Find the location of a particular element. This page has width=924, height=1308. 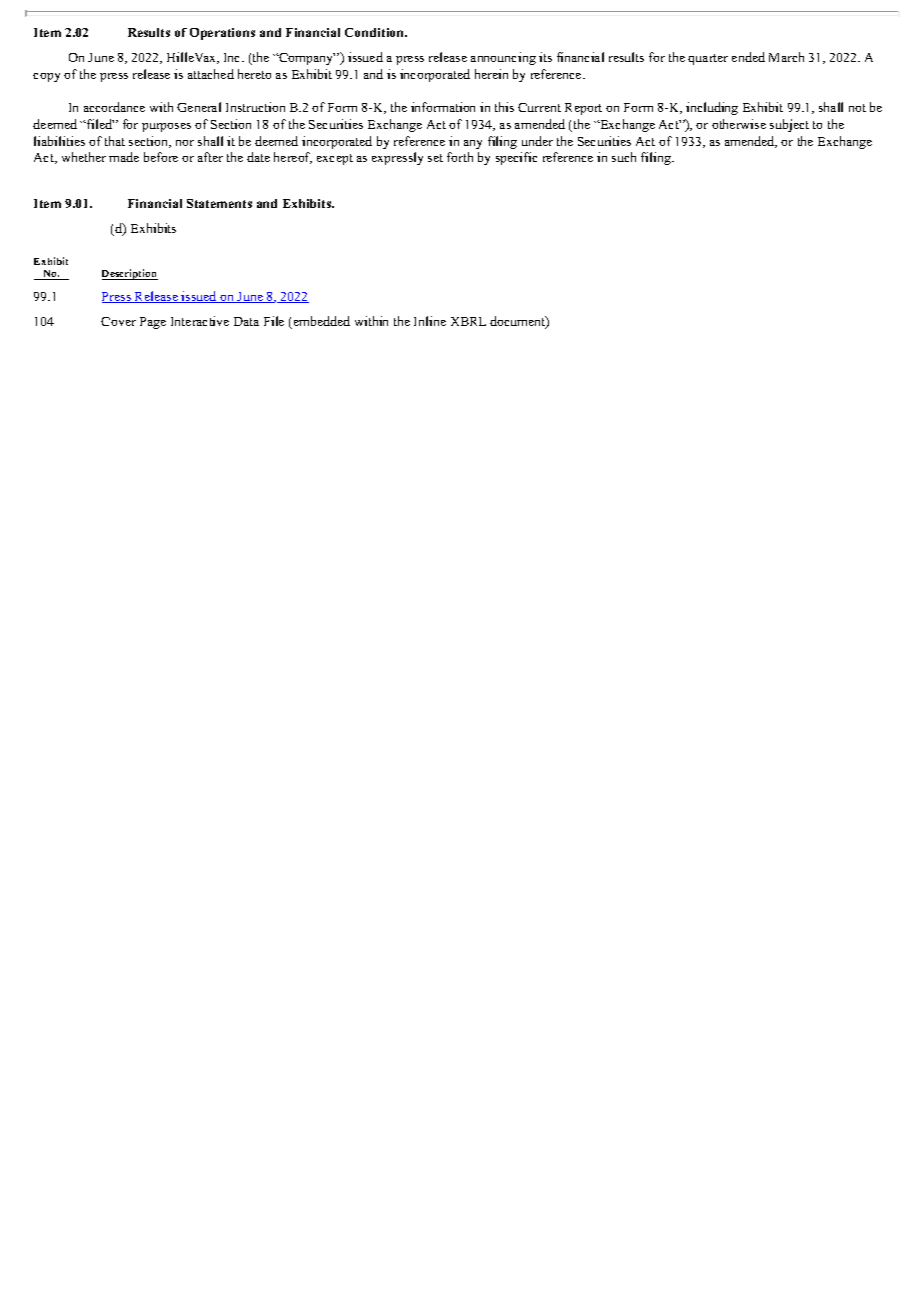

March is located at coordinates (786, 57).
